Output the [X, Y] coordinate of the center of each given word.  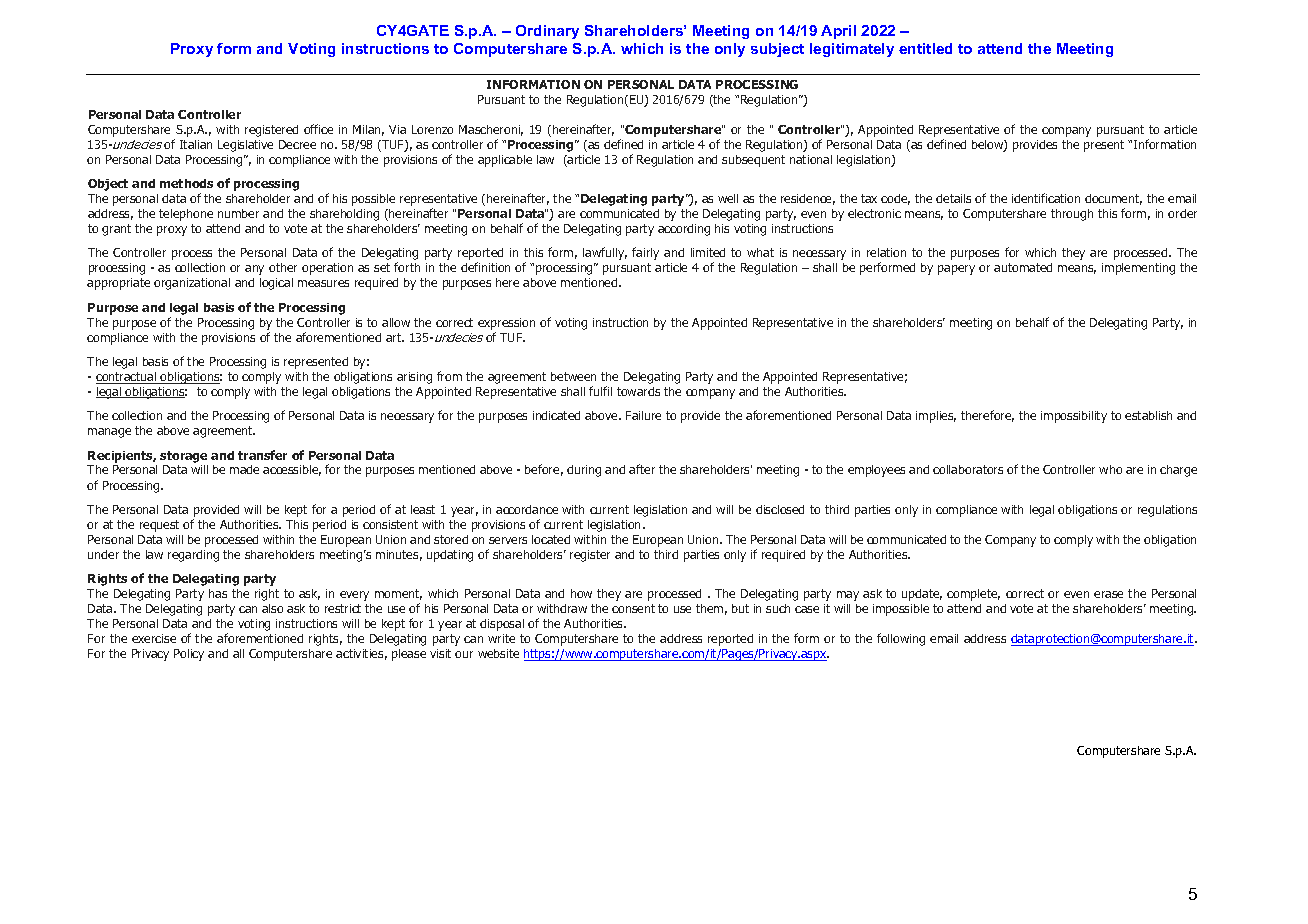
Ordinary [547, 32]
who [1110, 469]
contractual [127, 378]
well [728, 198]
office [318, 129]
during [584, 471]
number [238, 213]
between [573, 376]
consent [633, 608]
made [244, 469]
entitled [925, 48]
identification [1046, 198]
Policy [189, 655]
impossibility [1074, 417]
